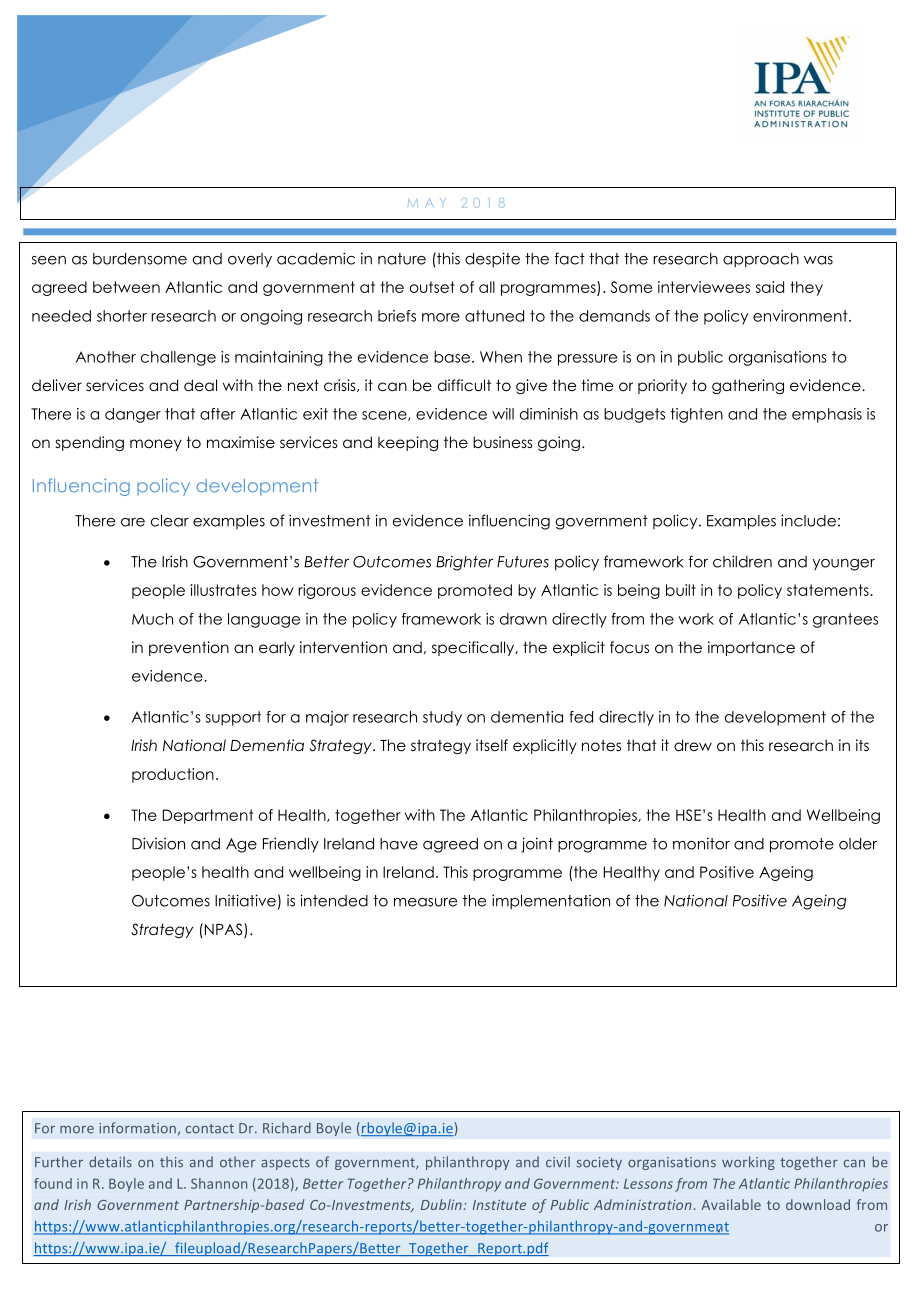  Describe the element at coordinates (158, 843) in the page. I see `Division` at that location.
